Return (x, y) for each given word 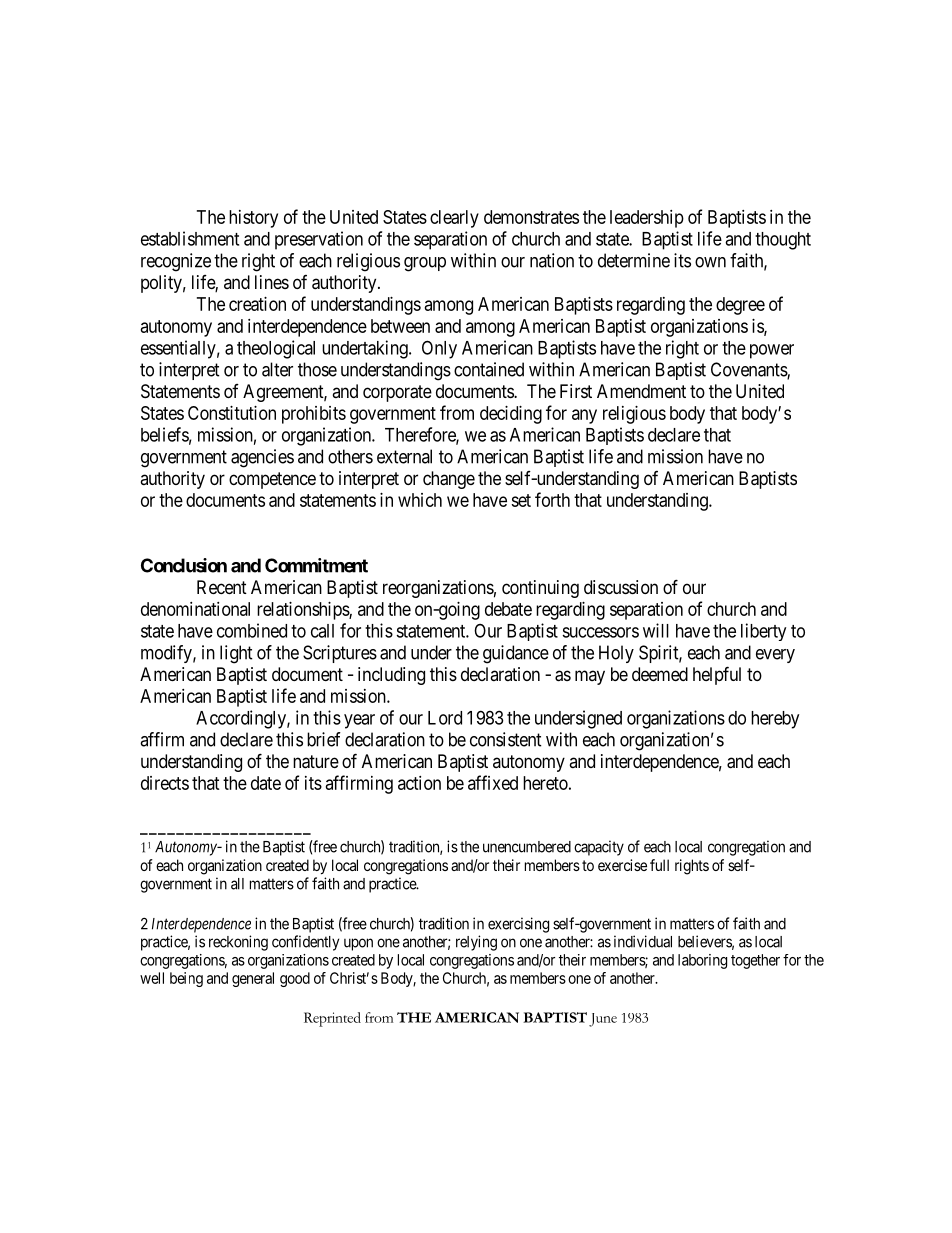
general (253, 979)
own (710, 262)
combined (252, 630)
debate (508, 609)
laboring (702, 961)
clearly (454, 219)
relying (476, 943)
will (656, 630)
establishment (190, 238)
